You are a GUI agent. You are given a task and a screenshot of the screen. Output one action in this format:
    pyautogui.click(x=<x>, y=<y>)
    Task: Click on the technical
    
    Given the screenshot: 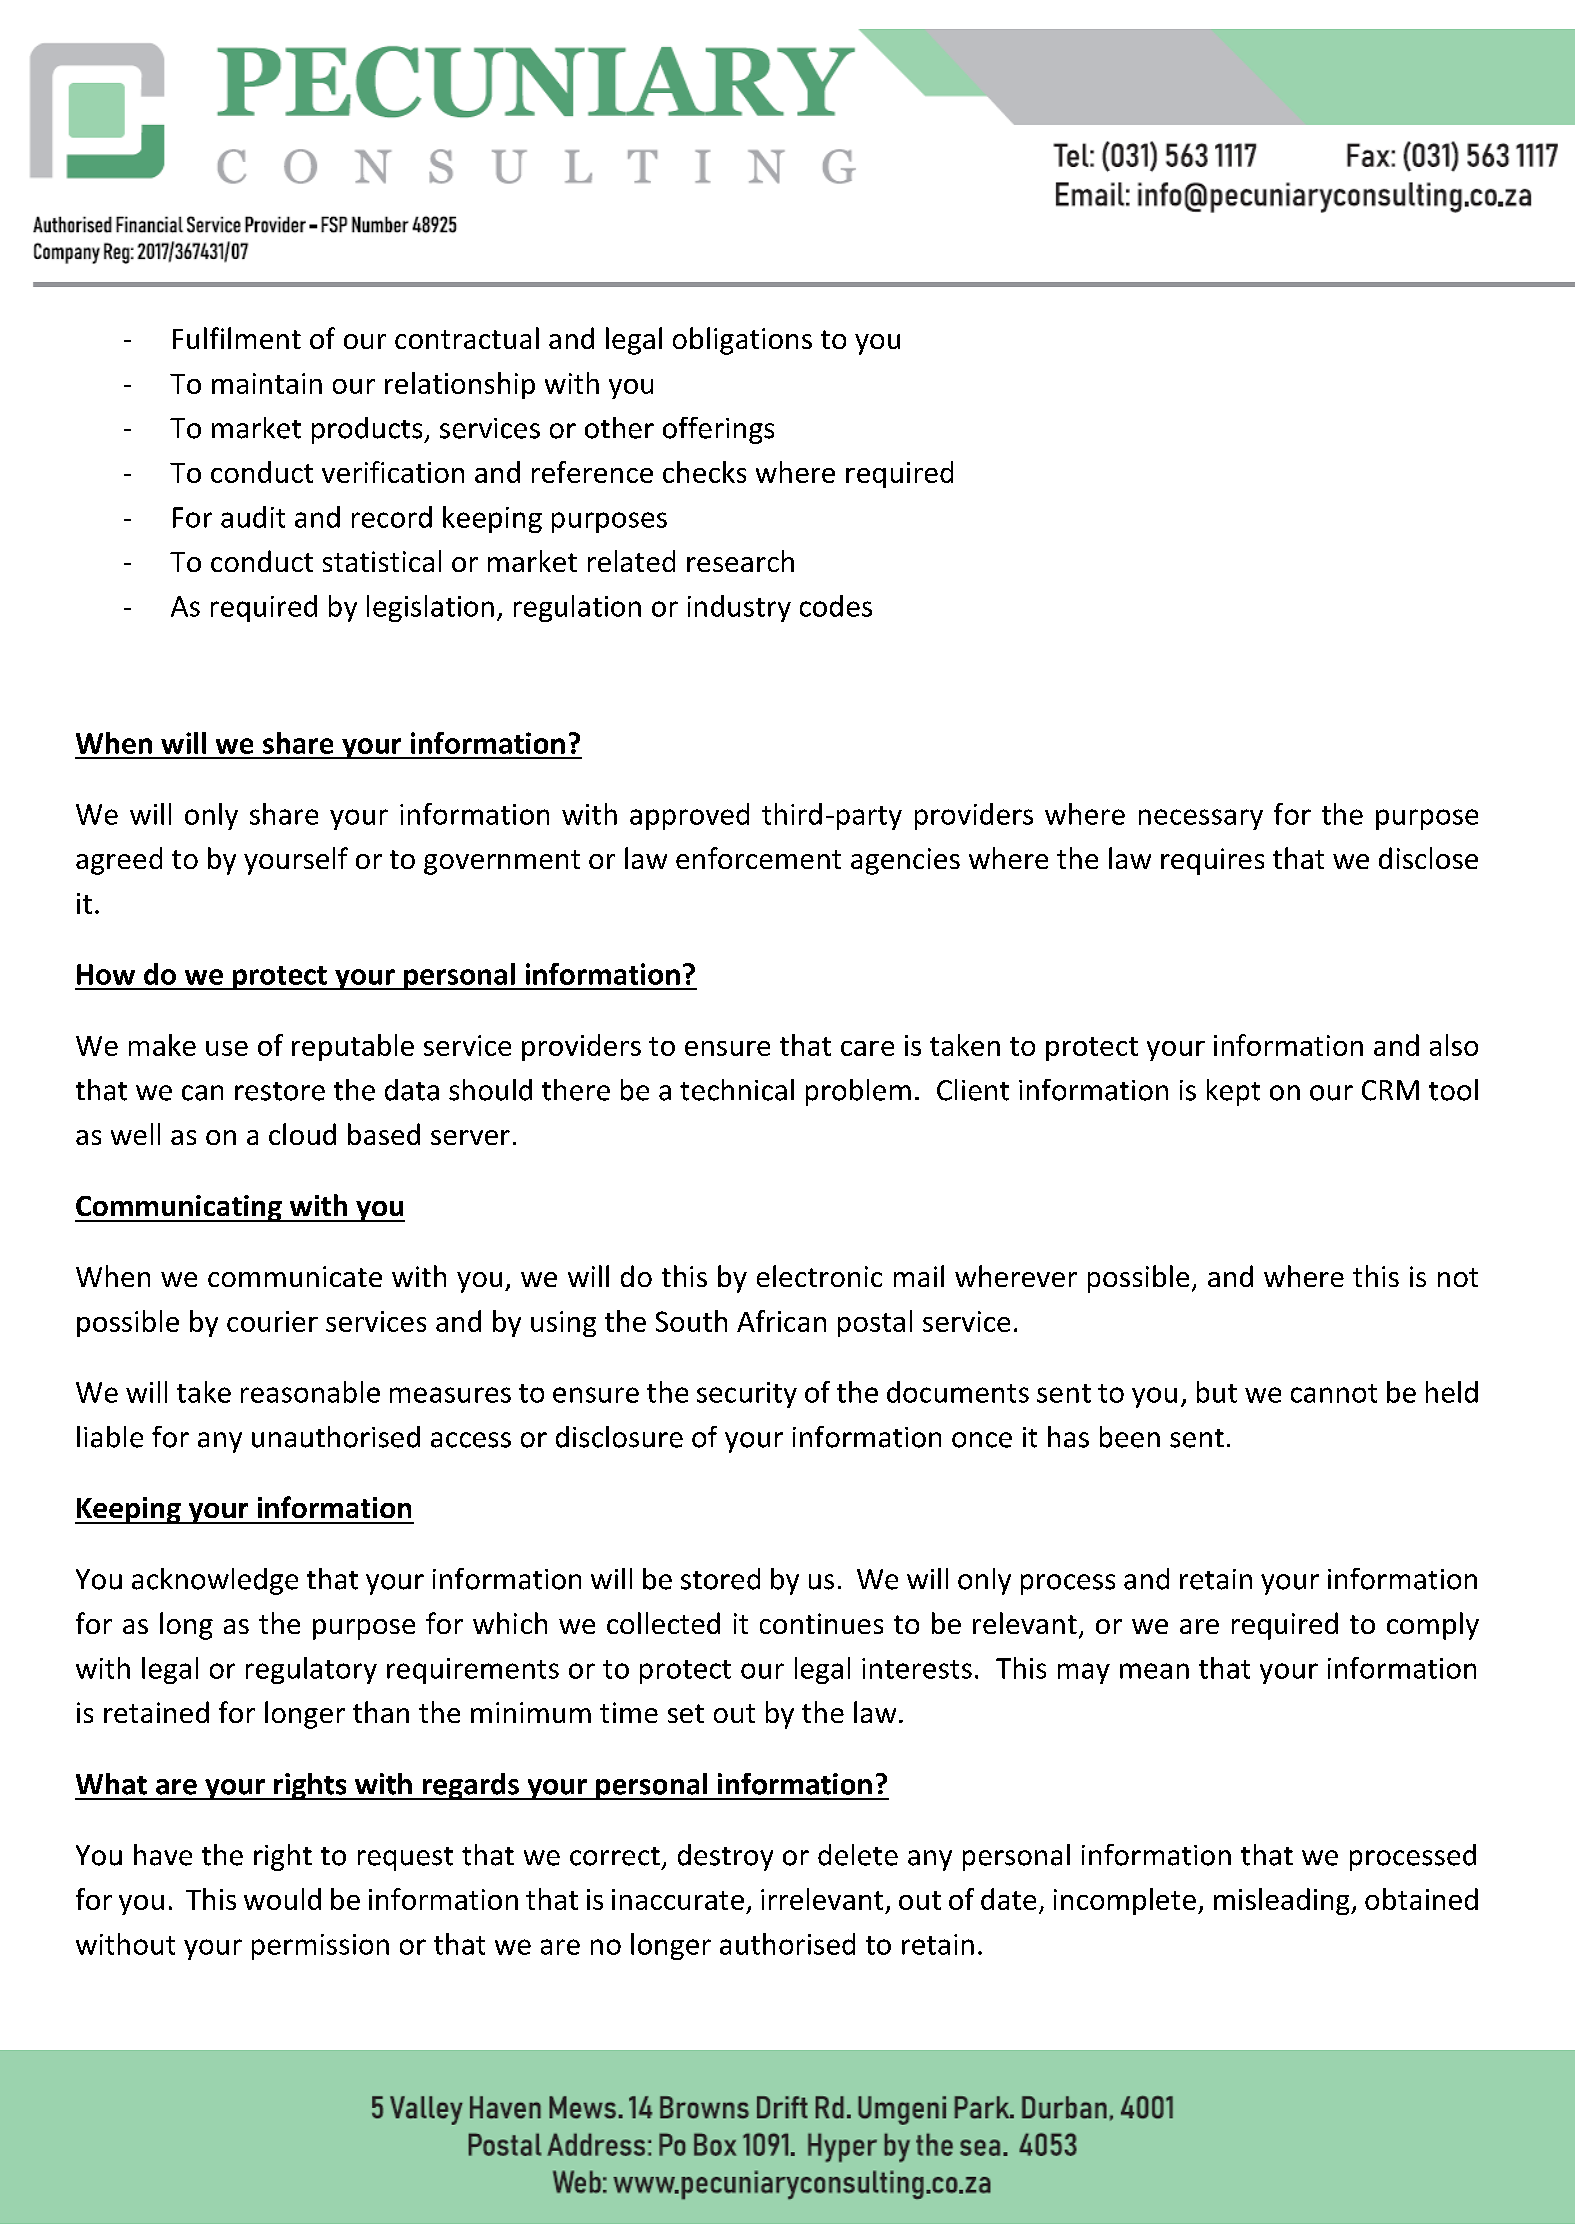 What is the action you would take?
    pyautogui.click(x=737, y=1090)
